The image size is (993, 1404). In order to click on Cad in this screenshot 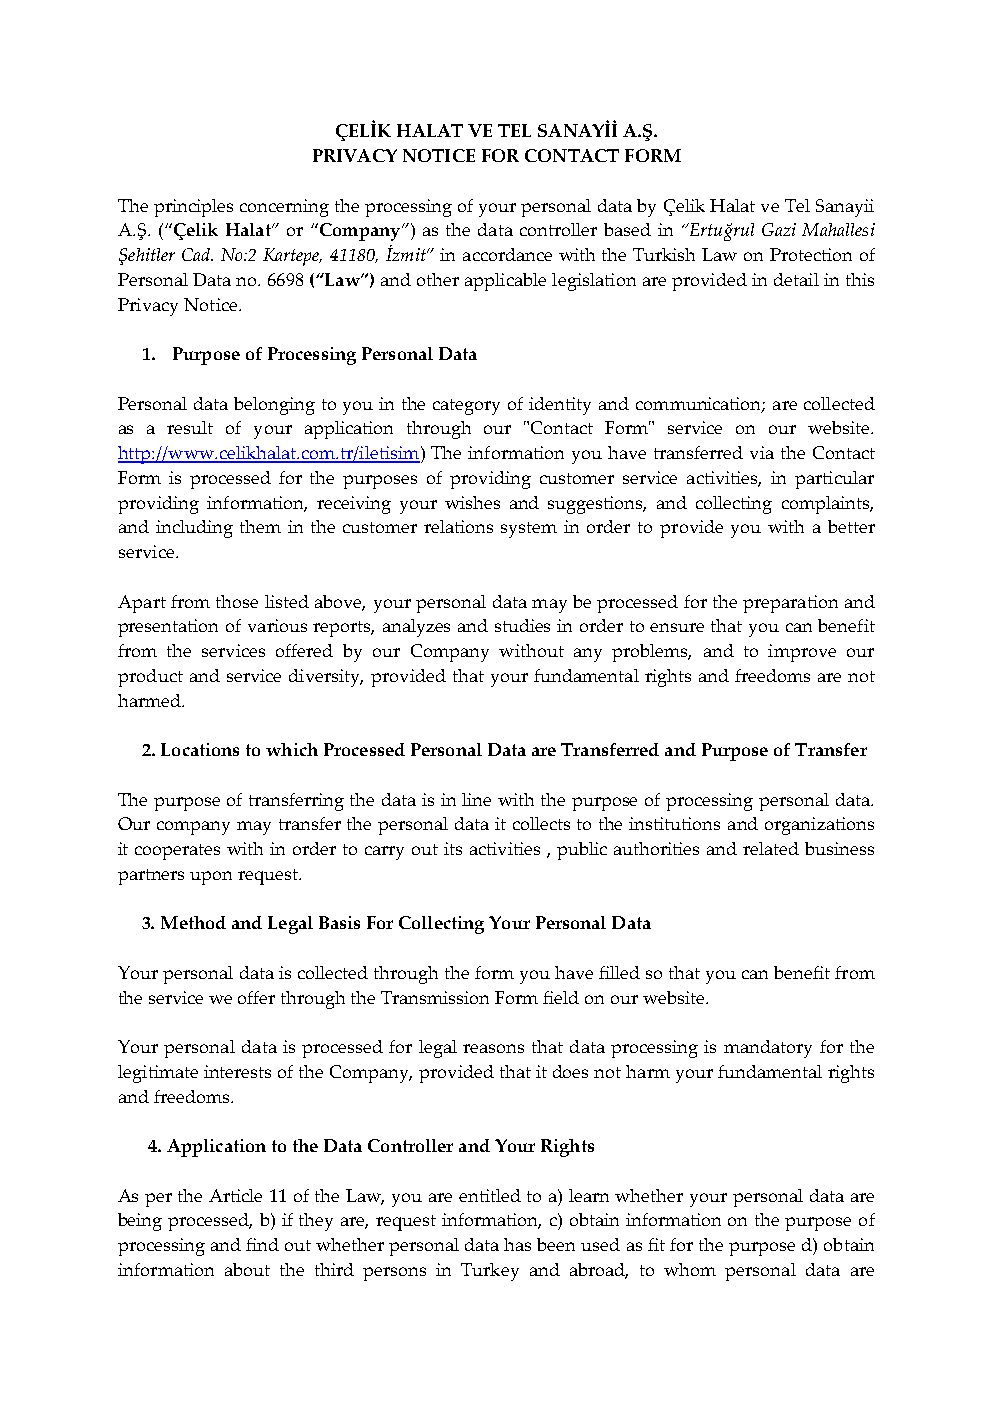, I will do `click(197, 254)`.
